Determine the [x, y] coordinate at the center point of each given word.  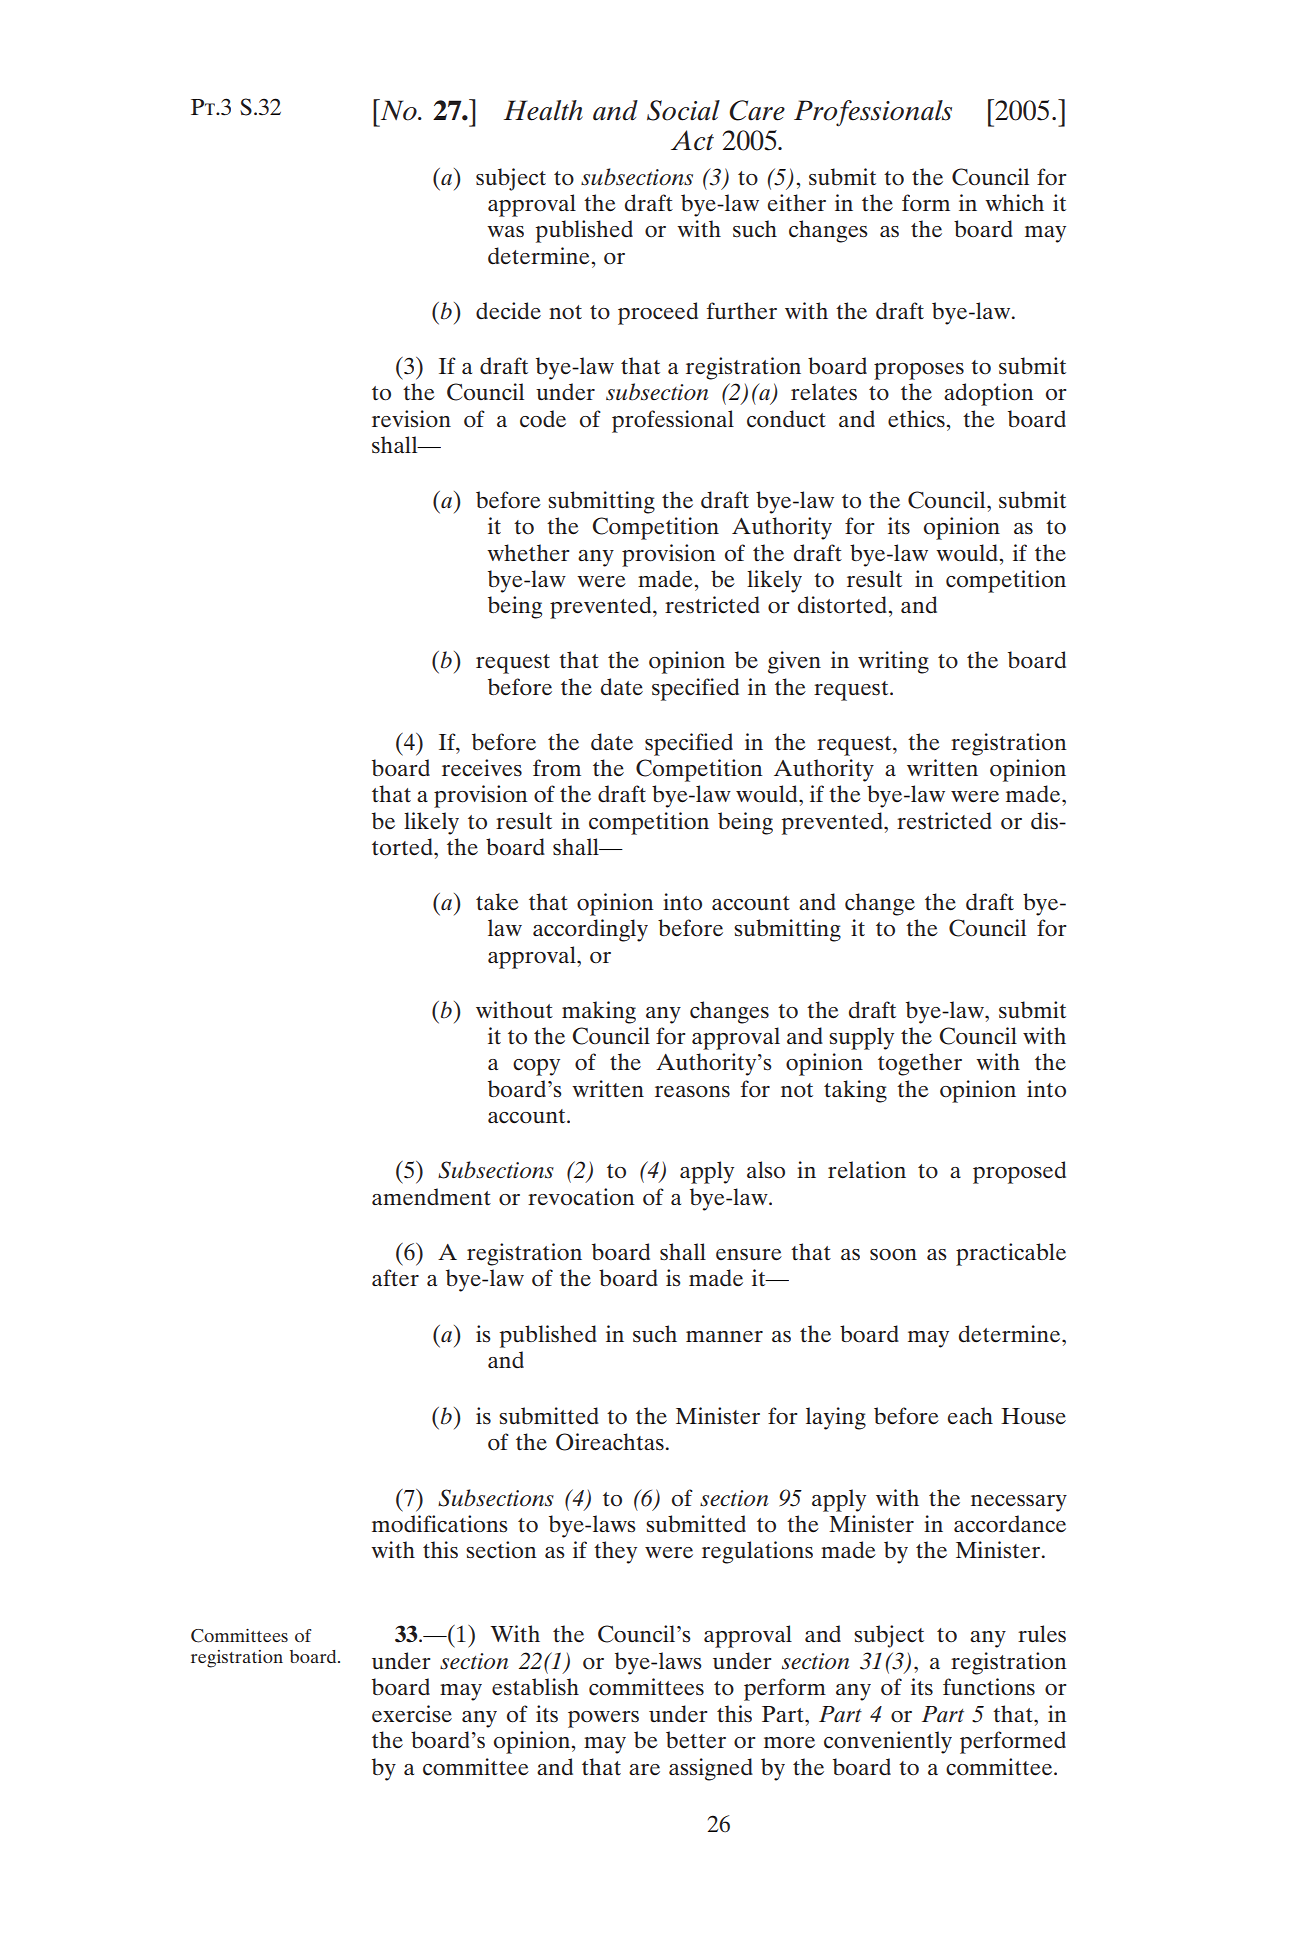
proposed [1019, 1172]
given [794, 662]
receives [482, 768]
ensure [749, 1254]
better [696, 1739]
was [505, 231]
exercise [412, 1714]
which [1014, 203]
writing [893, 662]
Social [683, 110]
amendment [431, 1197]
